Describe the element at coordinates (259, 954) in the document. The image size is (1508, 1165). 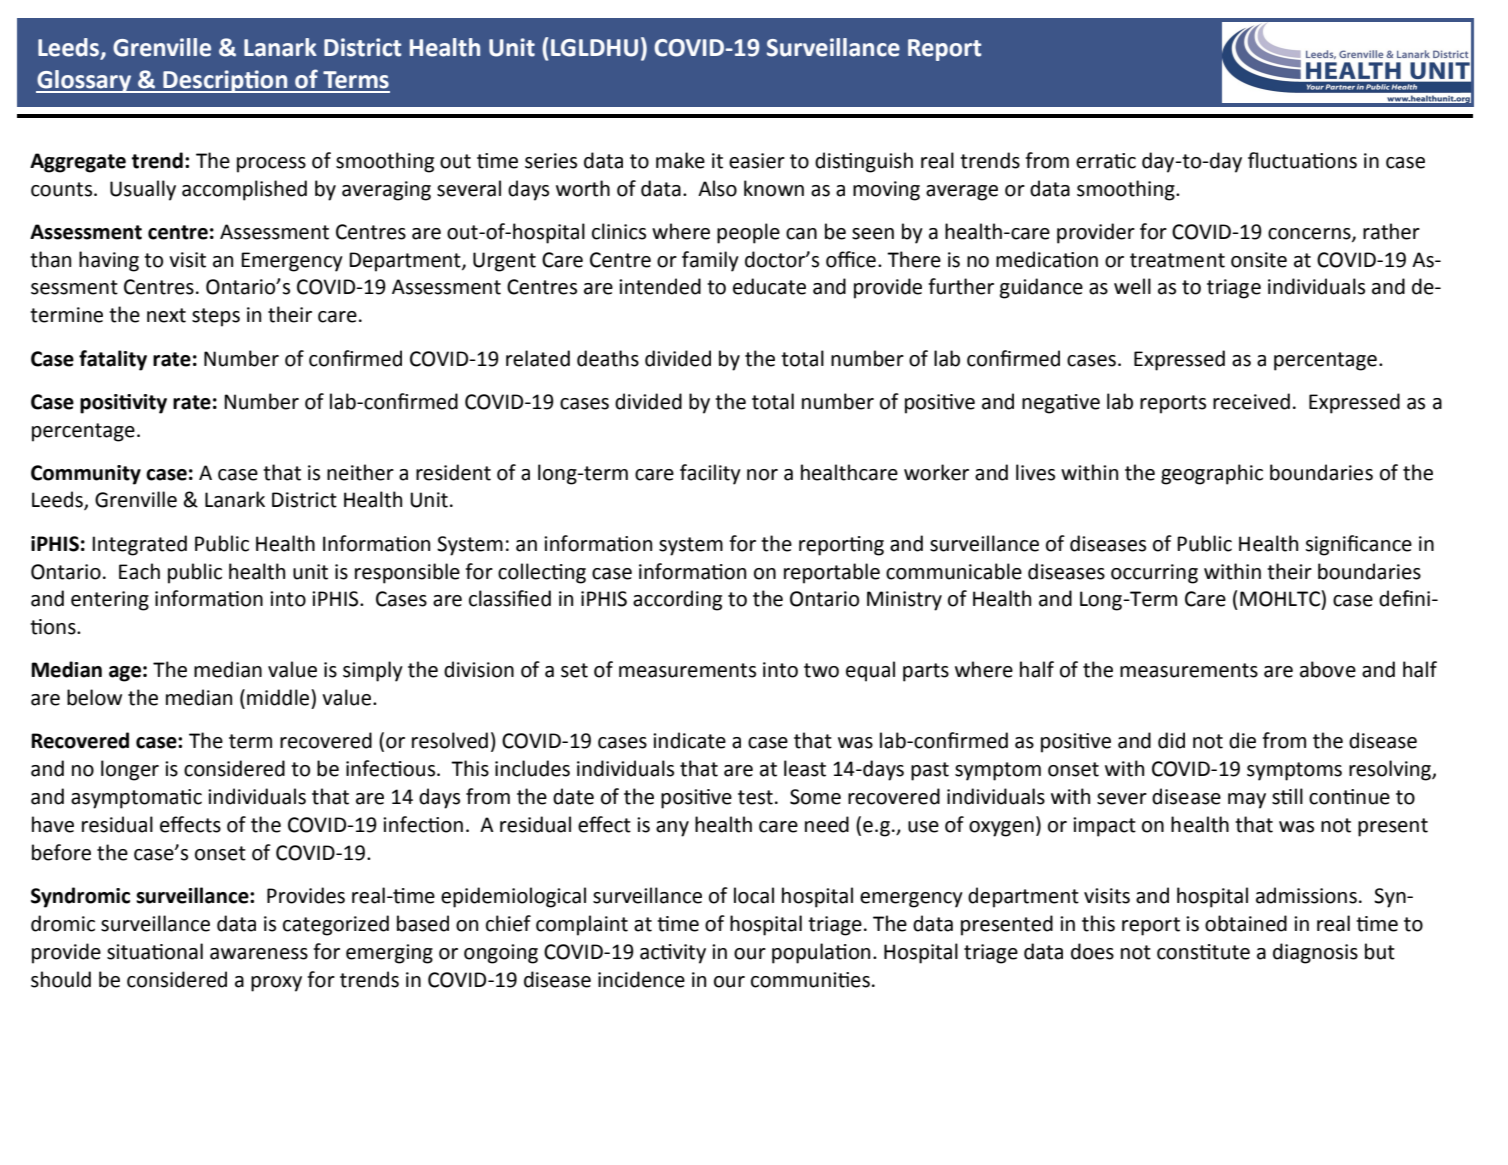
I see `awareness` at that location.
